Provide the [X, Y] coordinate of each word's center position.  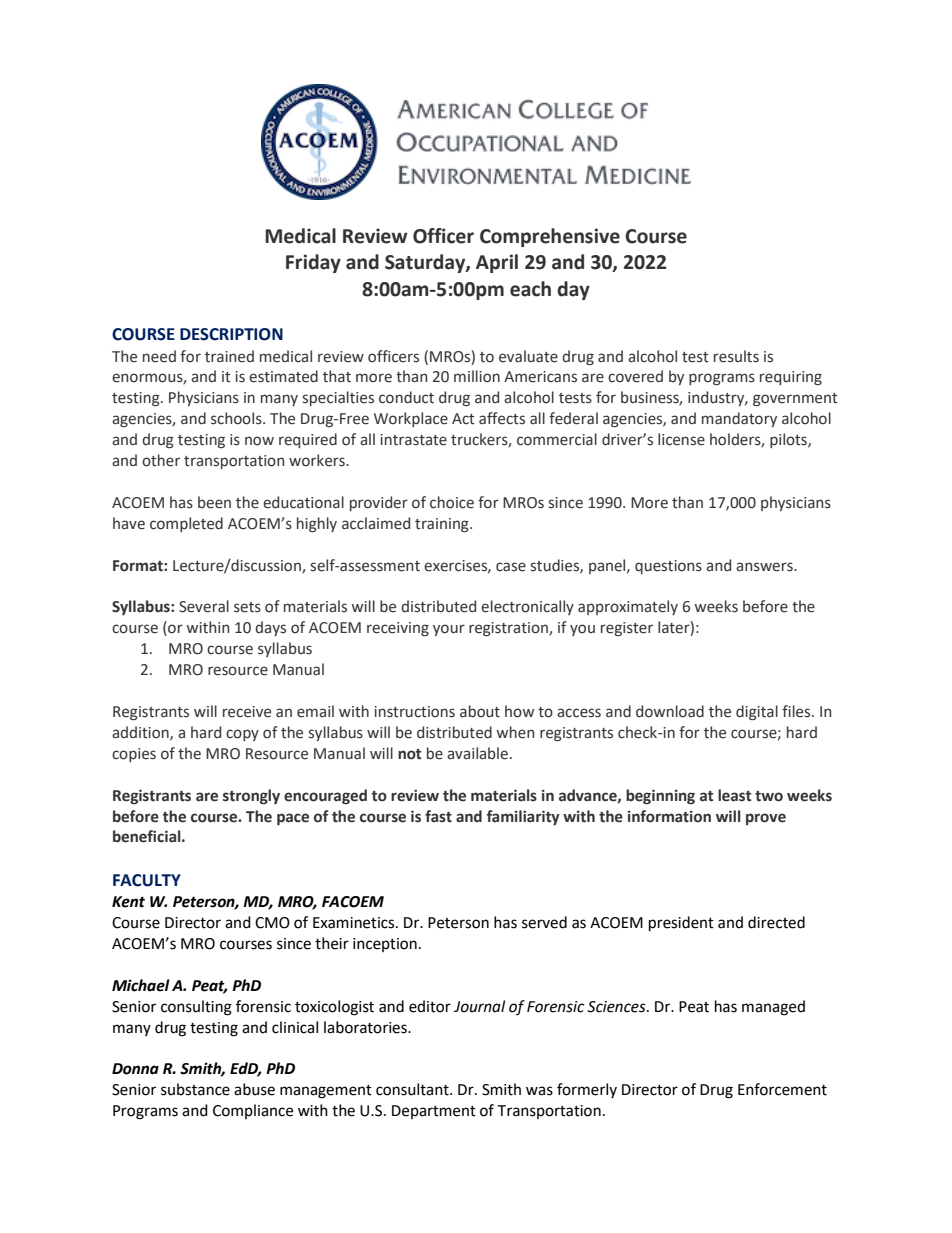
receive [247, 712]
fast [438, 816]
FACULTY [147, 880]
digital [757, 712]
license [681, 439]
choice [452, 502]
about [480, 711]
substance [195, 1089]
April [497, 263]
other [161, 460]
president [681, 924]
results [736, 356]
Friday [313, 263]
